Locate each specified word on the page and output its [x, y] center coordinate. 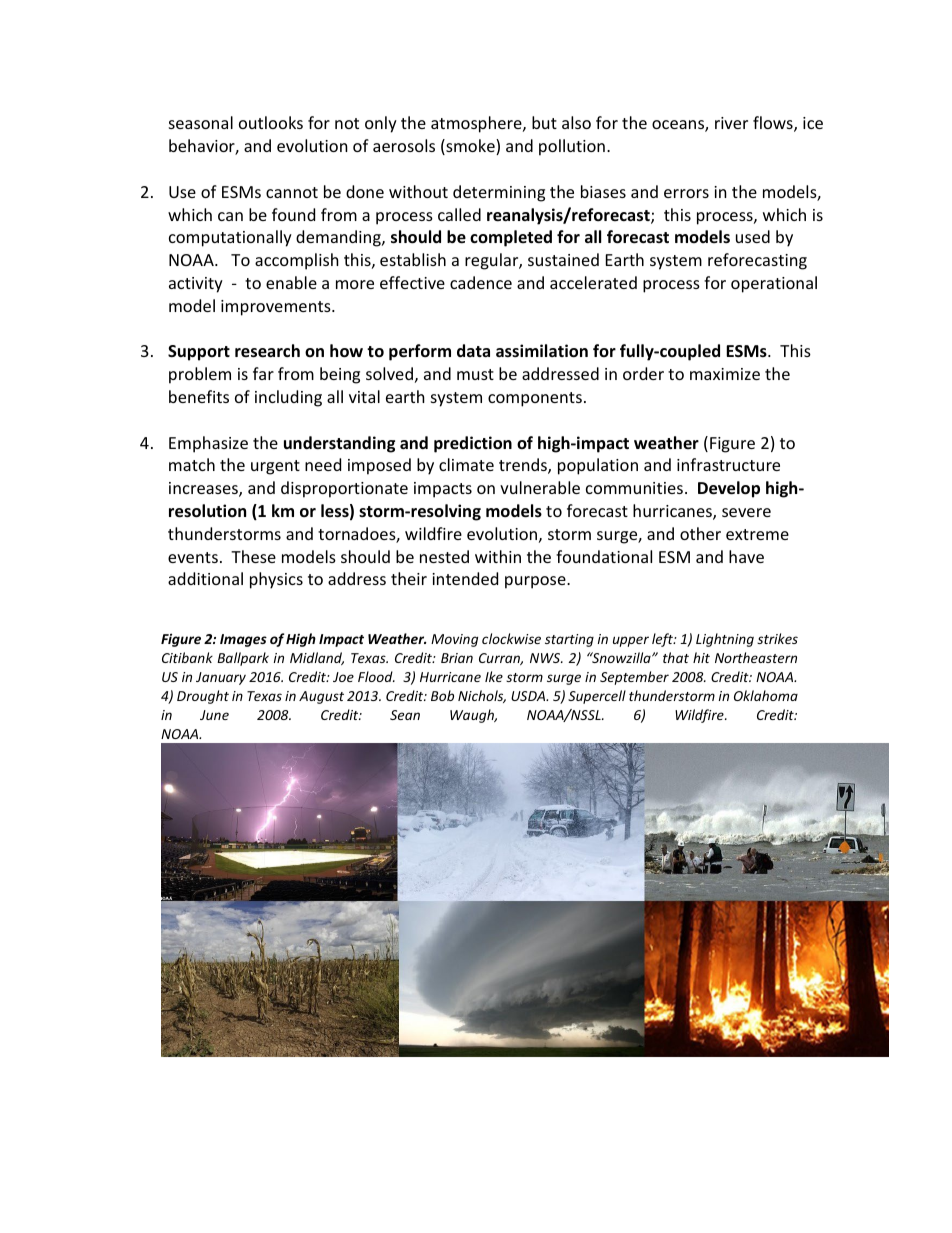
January [221, 678]
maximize [725, 374]
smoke [470, 147]
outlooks [271, 122]
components [535, 399]
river [731, 123]
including [288, 398]
